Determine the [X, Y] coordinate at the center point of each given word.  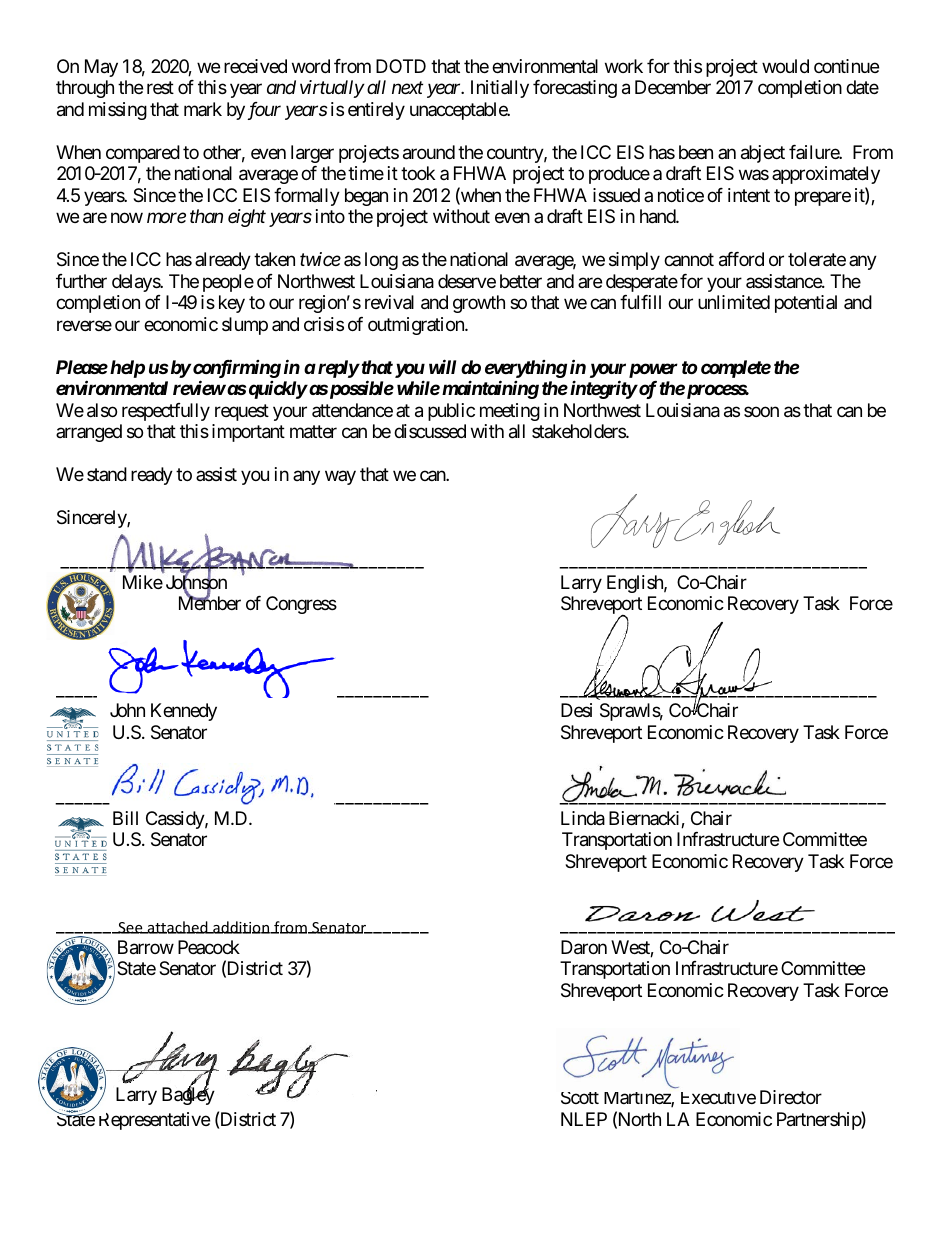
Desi [576, 710]
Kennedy [184, 712]
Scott [580, 1098]
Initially [500, 89]
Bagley [188, 1095]
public [451, 412]
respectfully [166, 412]
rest [160, 88]
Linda [583, 818]
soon [761, 411]
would [785, 66]
